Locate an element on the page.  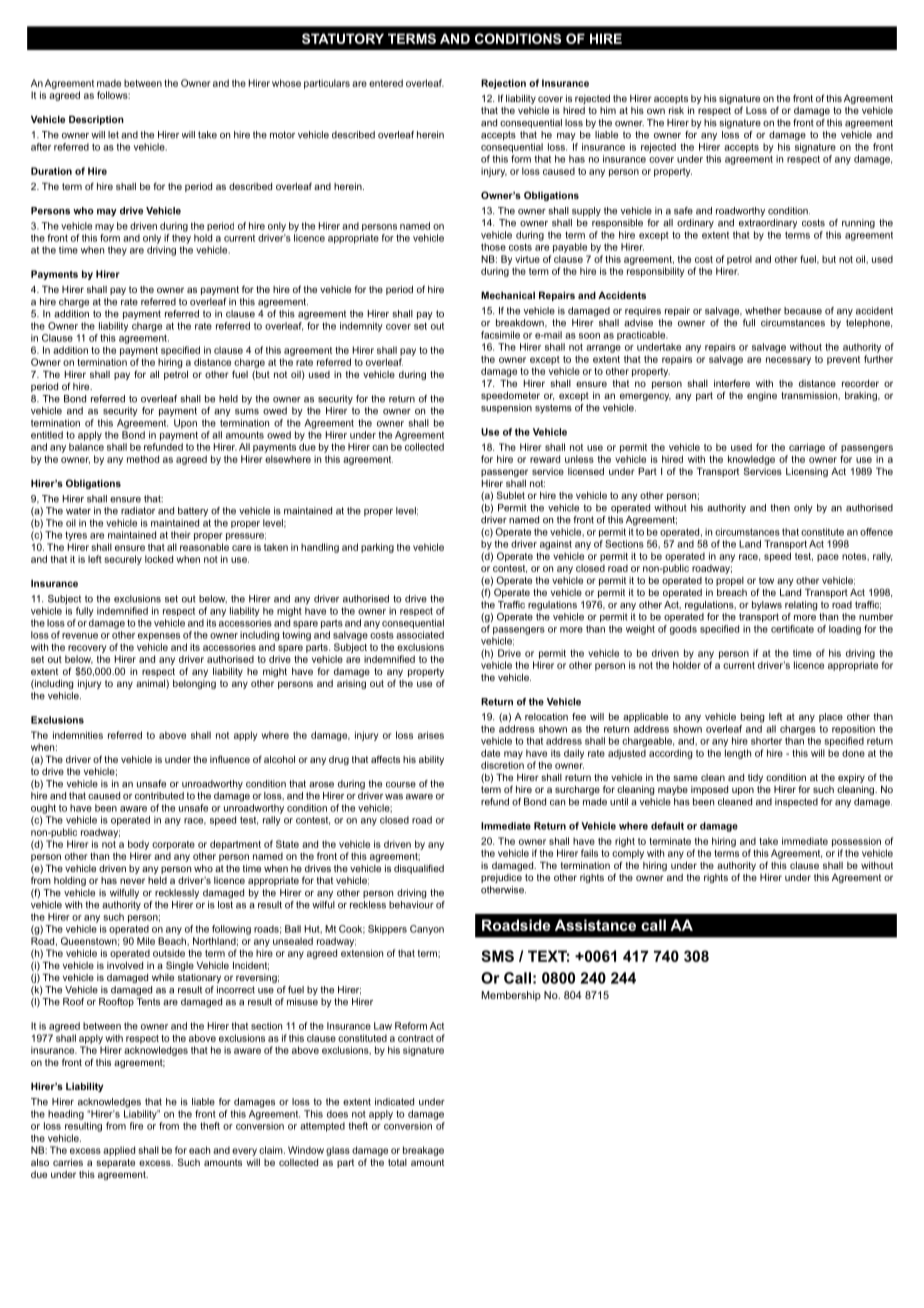
risk is located at coordinates (676, 110).
